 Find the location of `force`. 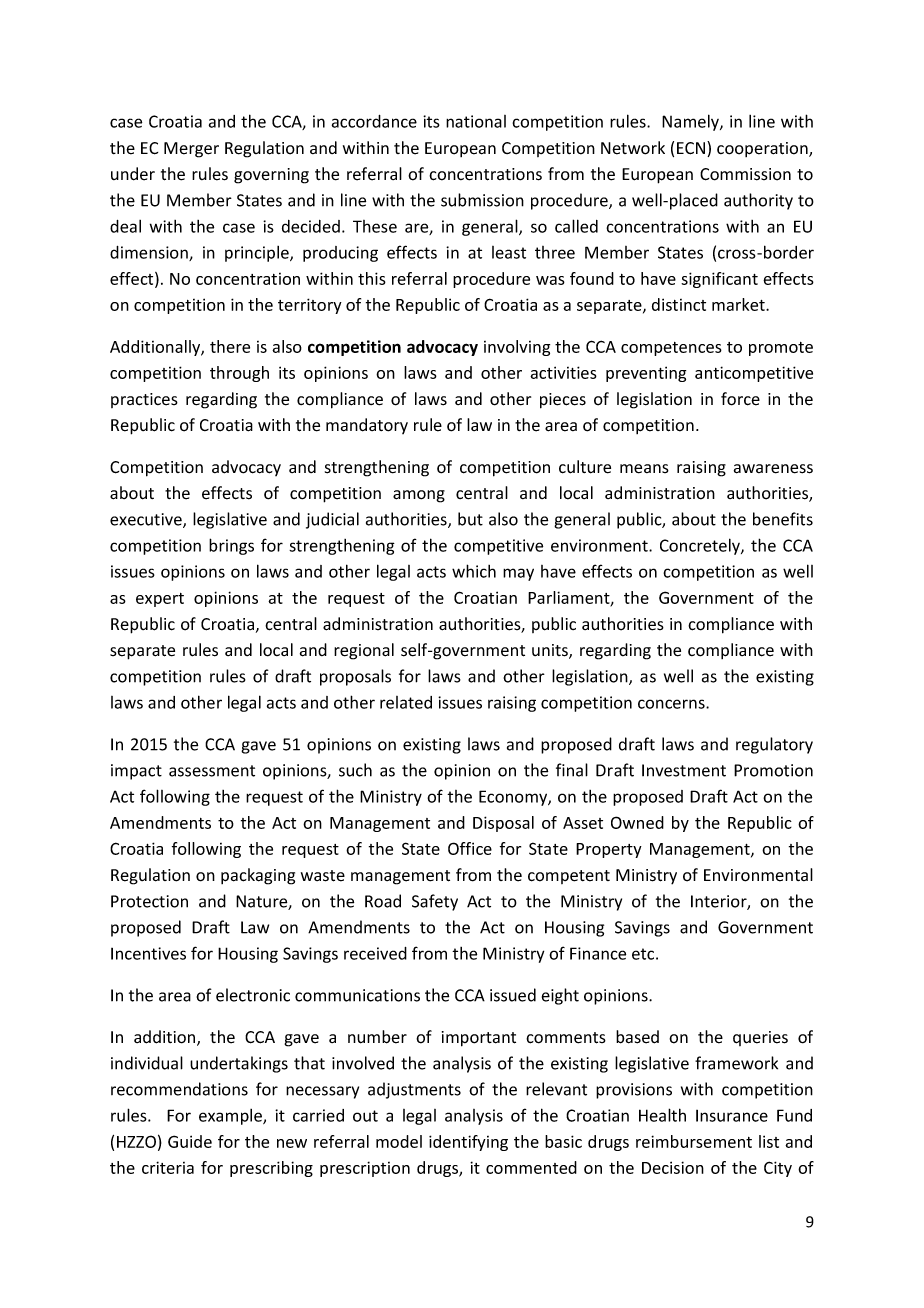

force is located at coordinates (740, 399).
